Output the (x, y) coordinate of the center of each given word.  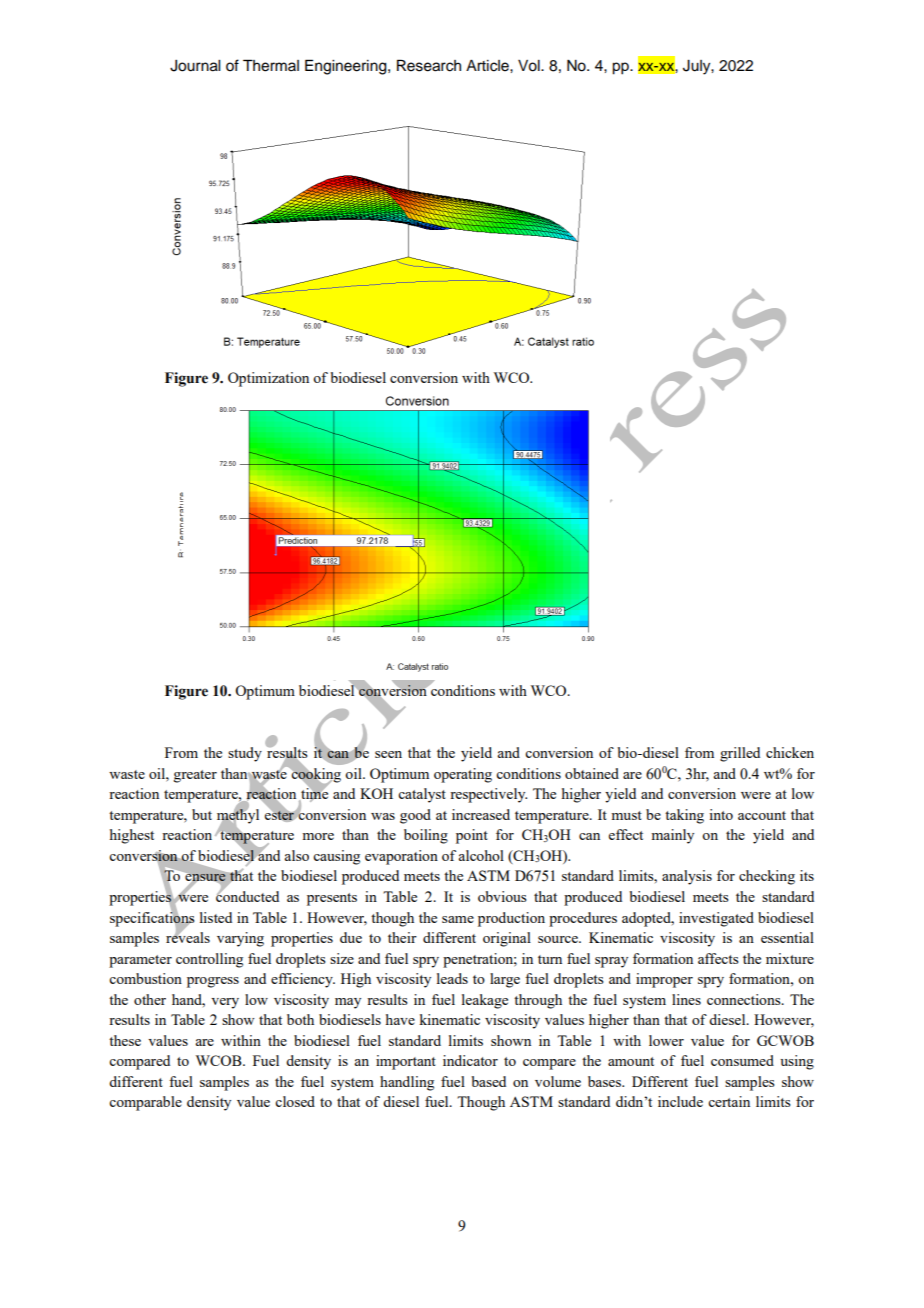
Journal (195, 66)
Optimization (268, 379)
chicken (790, 752)
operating (463, 775)
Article (488, 66)
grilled (740, 754)
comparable (145, 1103)
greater (195, 776)
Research (429, 65)
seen (388, 754)
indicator (470, 1060)
